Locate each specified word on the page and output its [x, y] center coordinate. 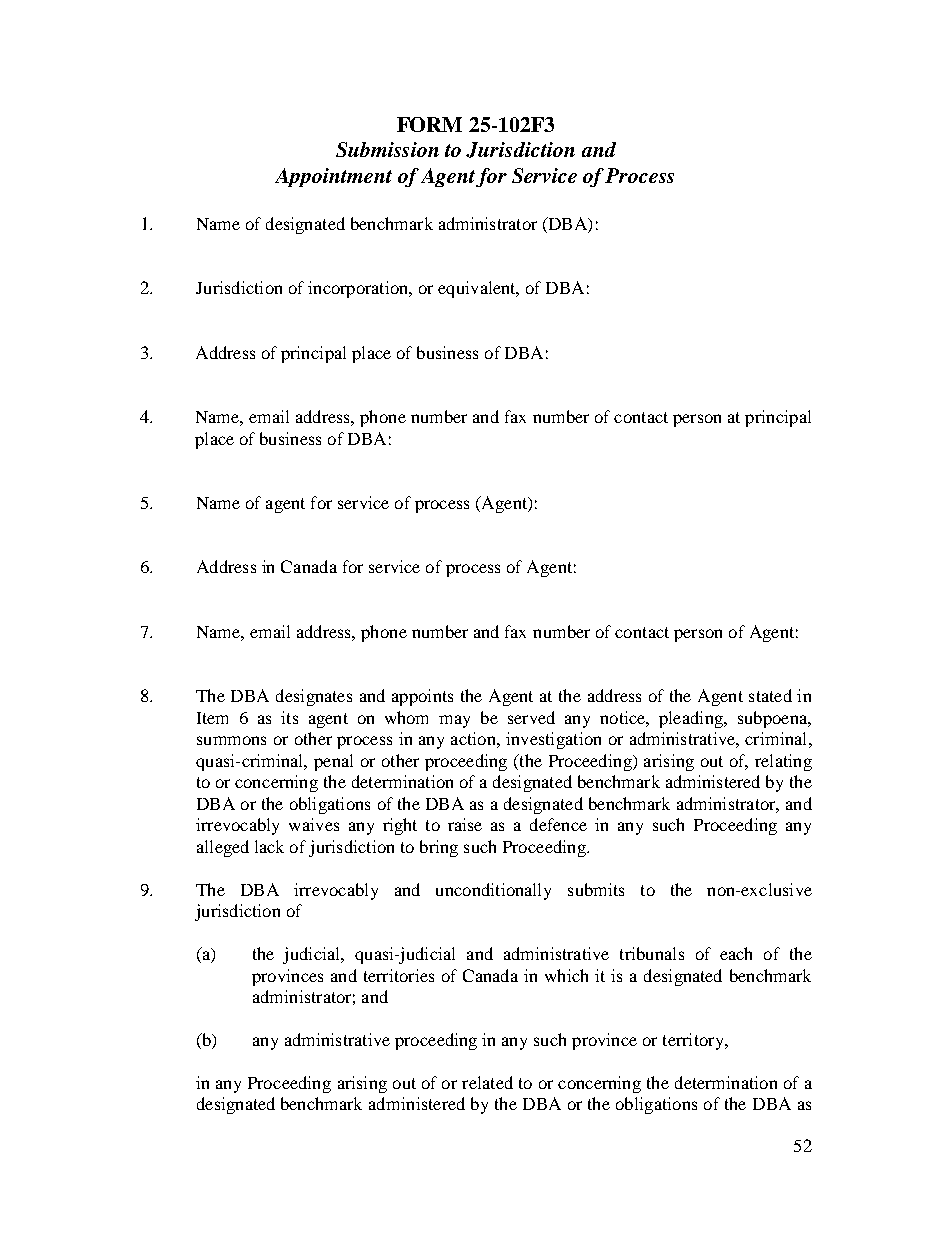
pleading [692, 719]
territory [694, 1041]
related [487, 1082]
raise [465, 824]
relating [783, 762]
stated [770, 695]
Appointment [333, 177]
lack [269, 846]
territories [399, 975]
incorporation [359, 289]
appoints [422, 697]
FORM [429, 124]
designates [314, 697]
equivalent [478, 289]
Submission [387, 149]
